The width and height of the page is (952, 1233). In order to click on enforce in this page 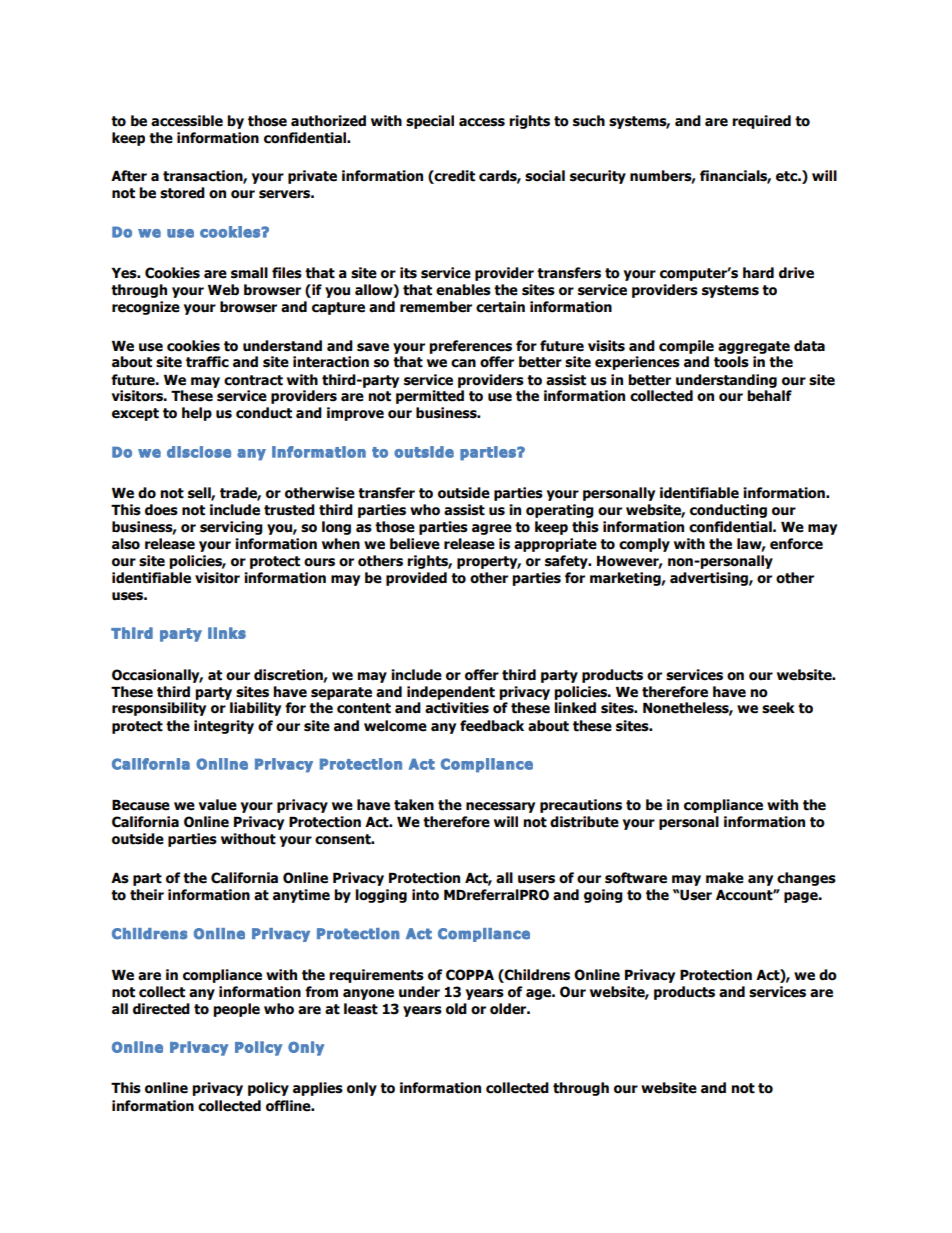, I will do `click(796, 544)`.
